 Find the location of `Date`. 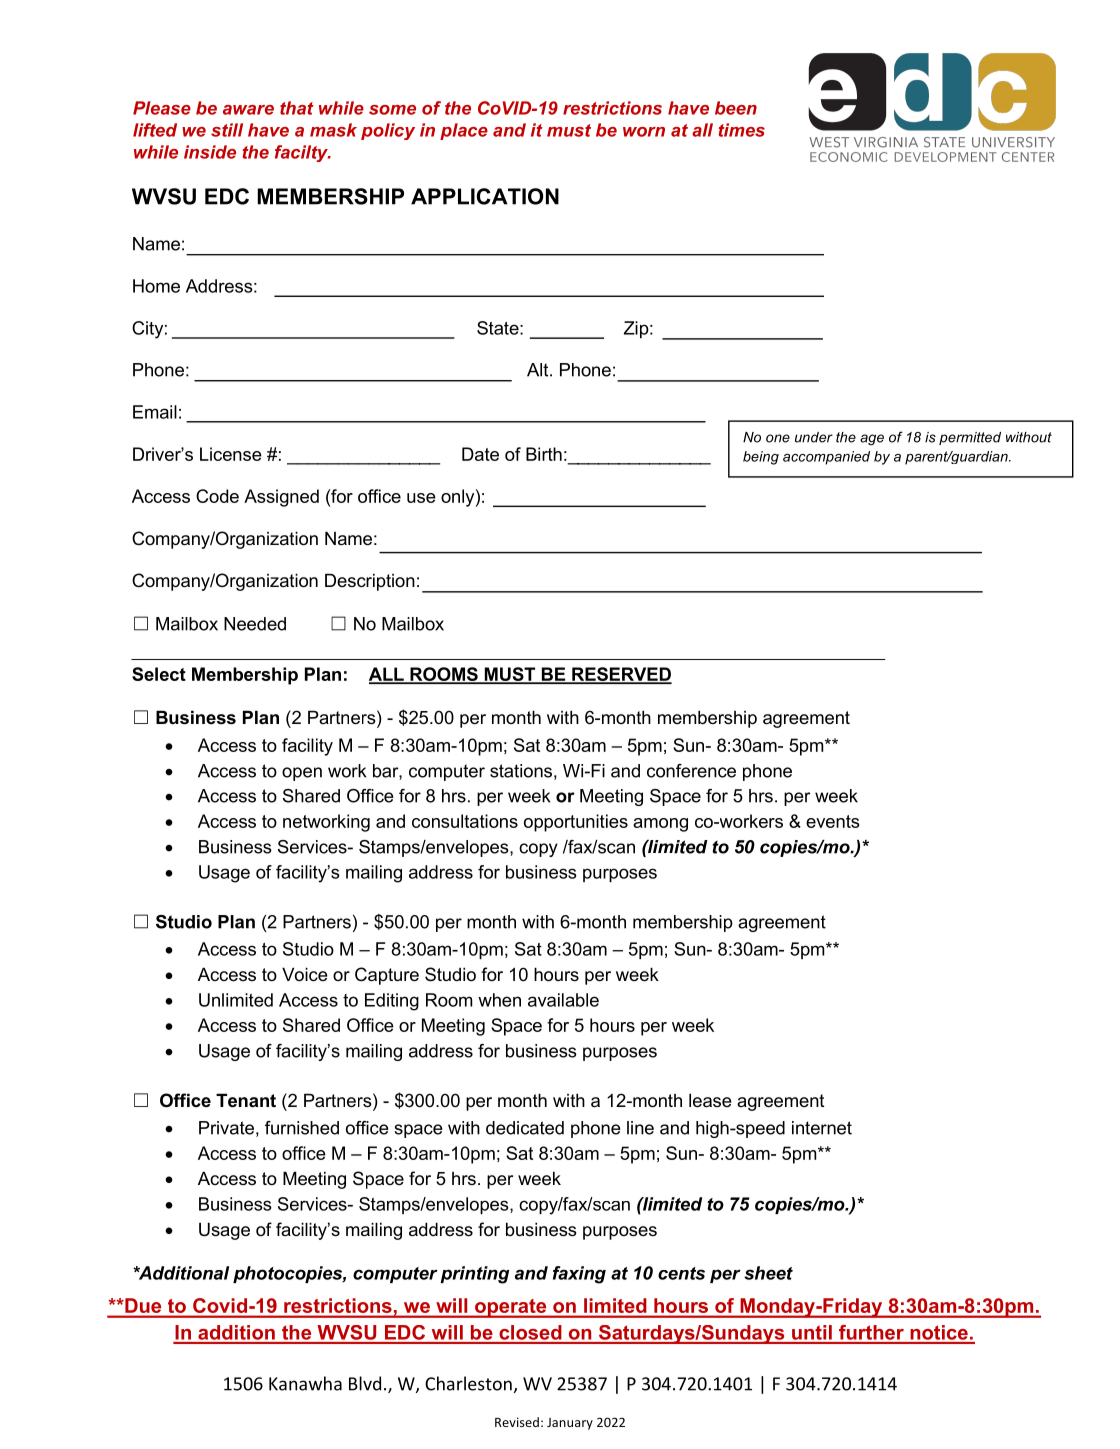

Date is located at coordinates (480, 454).
